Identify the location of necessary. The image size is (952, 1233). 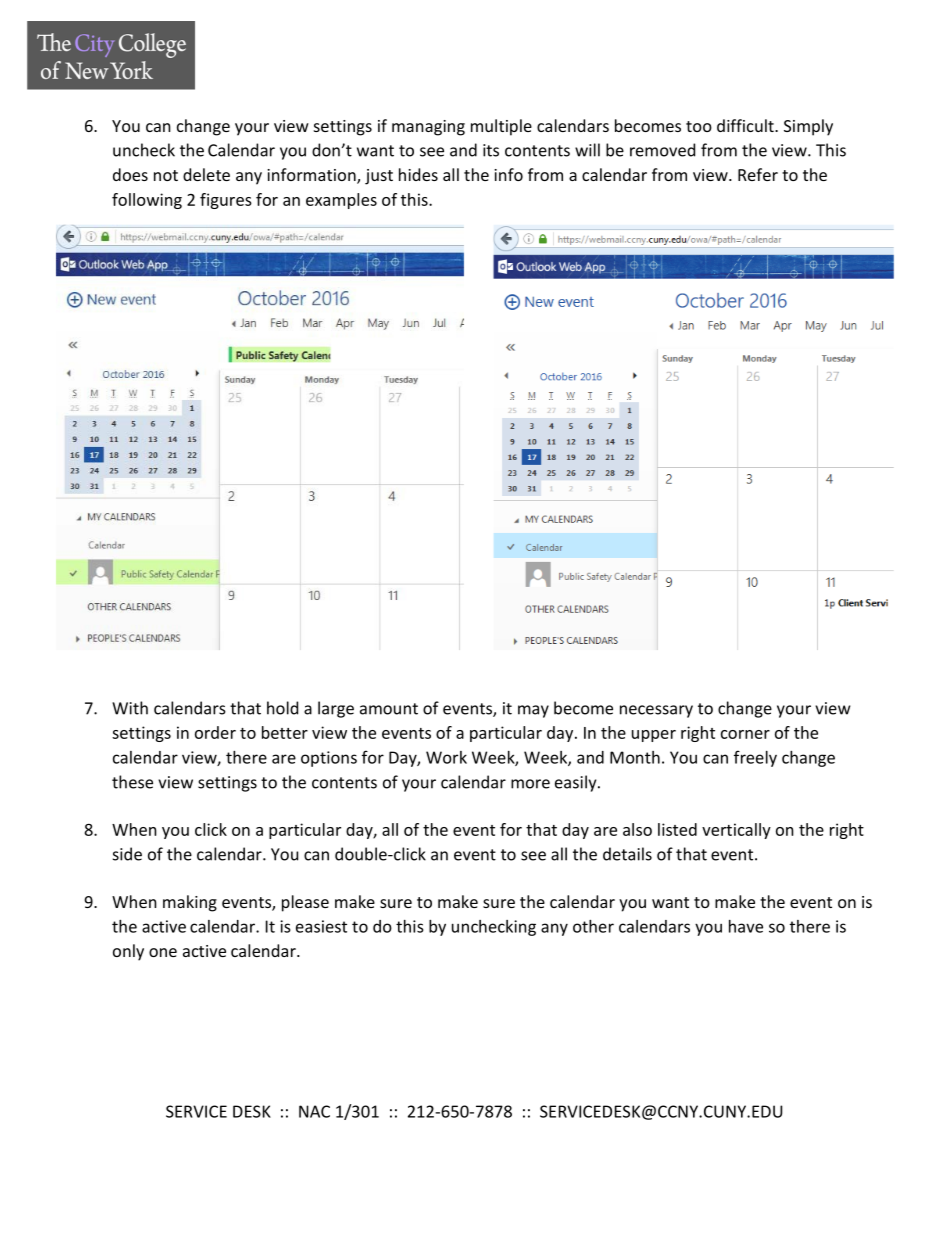
(656, 711).
